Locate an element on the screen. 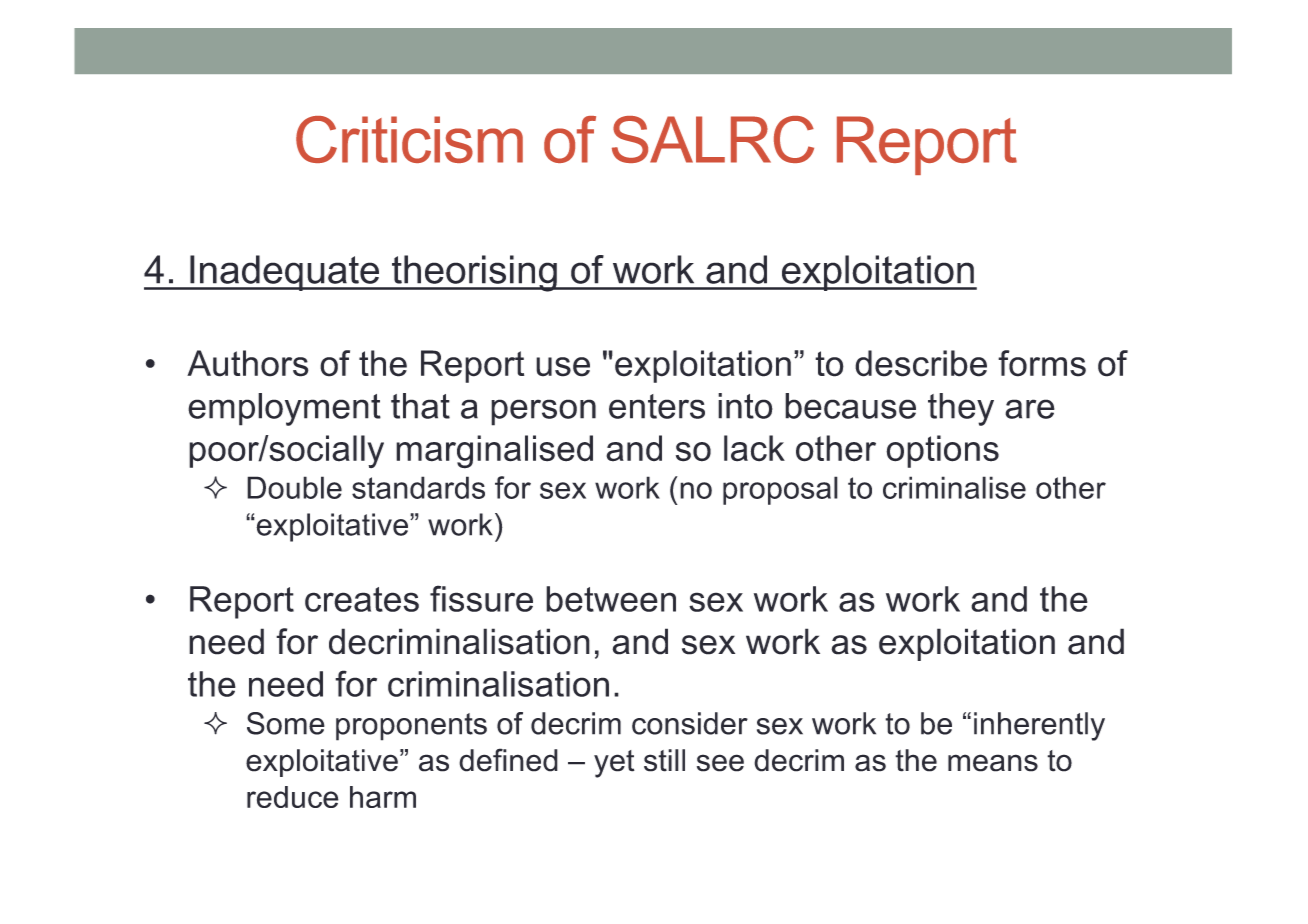 The width and height of the screenshot is (1308, 924). theorising is located at coordinates (474, 273).
